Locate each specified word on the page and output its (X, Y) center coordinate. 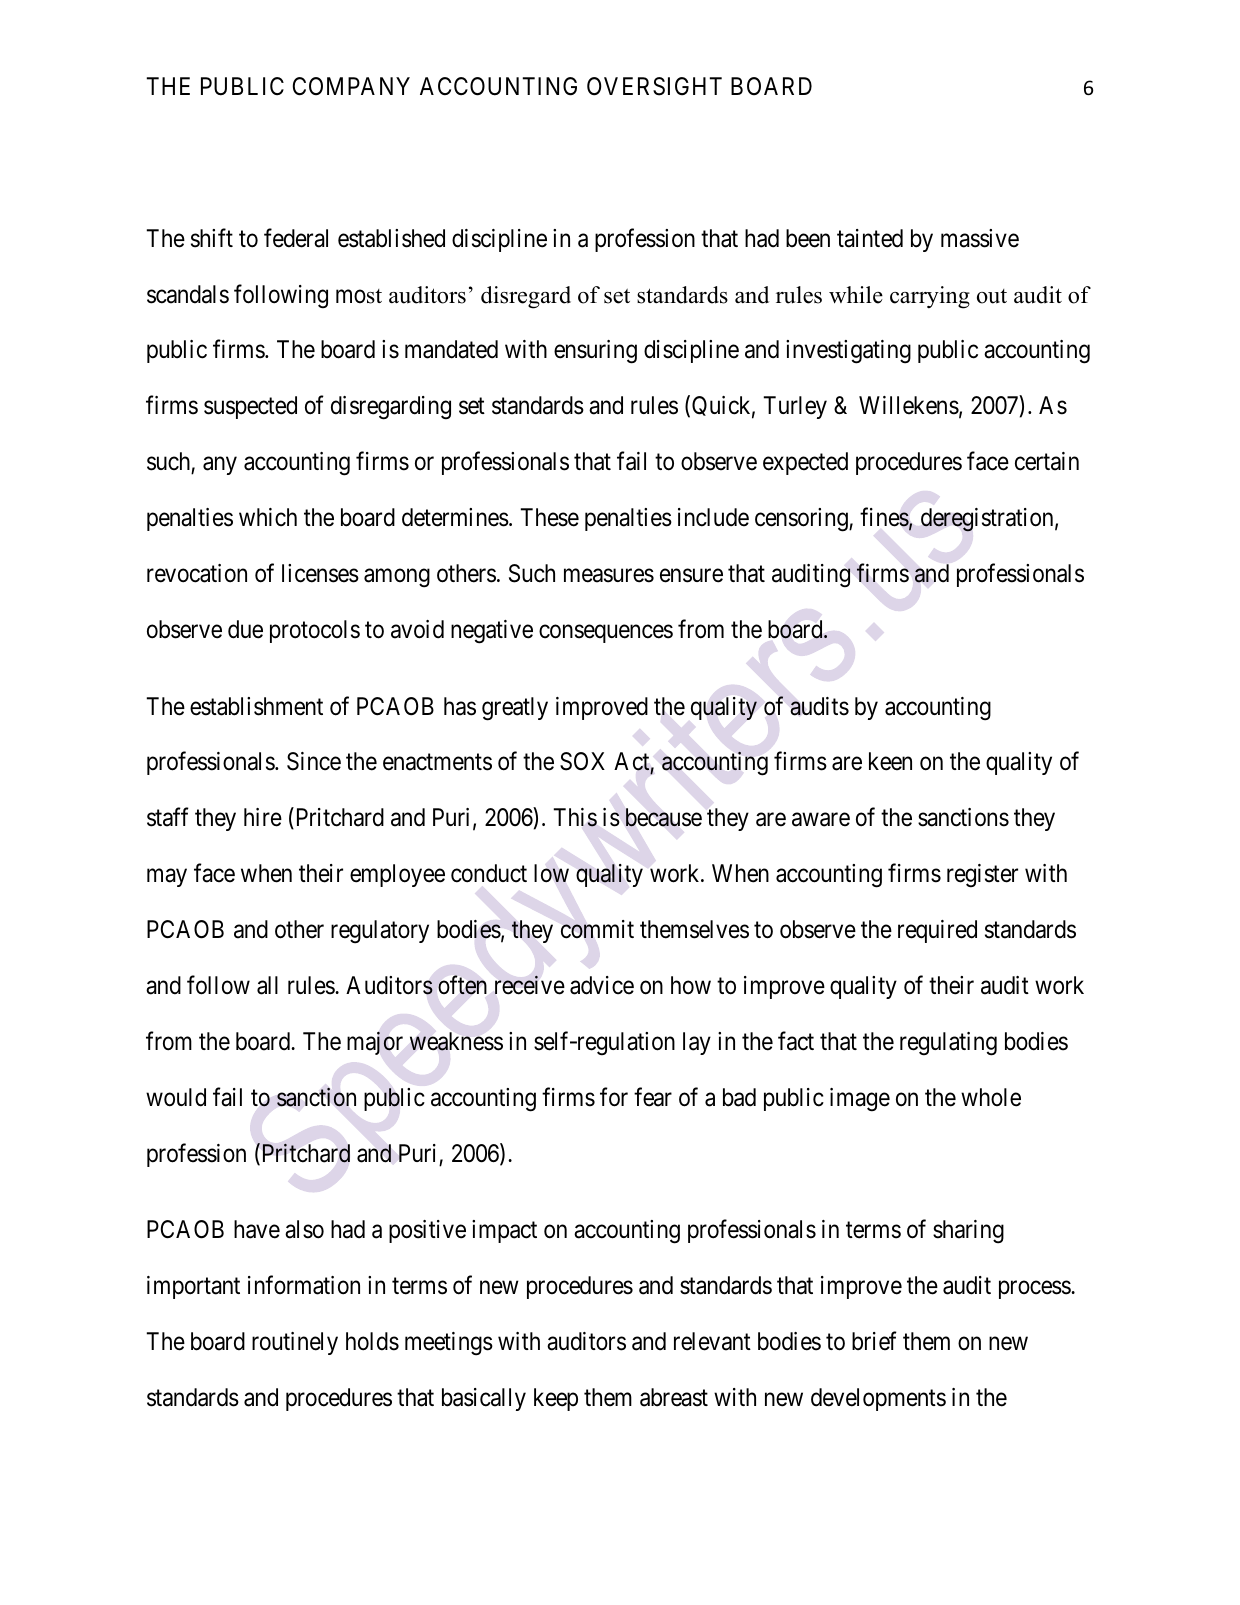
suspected (250, 407)
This (575, 817)
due (245, 629)
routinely (295, 1343)
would (176, 1097)
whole (991, 1097)
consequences (606, 634)
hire (263, 817)
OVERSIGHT (654, 86)
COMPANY (351, 86)
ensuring (595, 352)
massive (980, 238)
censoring (802, 520)
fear (653, 1097)
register (982, 876)
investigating (848, 352)
